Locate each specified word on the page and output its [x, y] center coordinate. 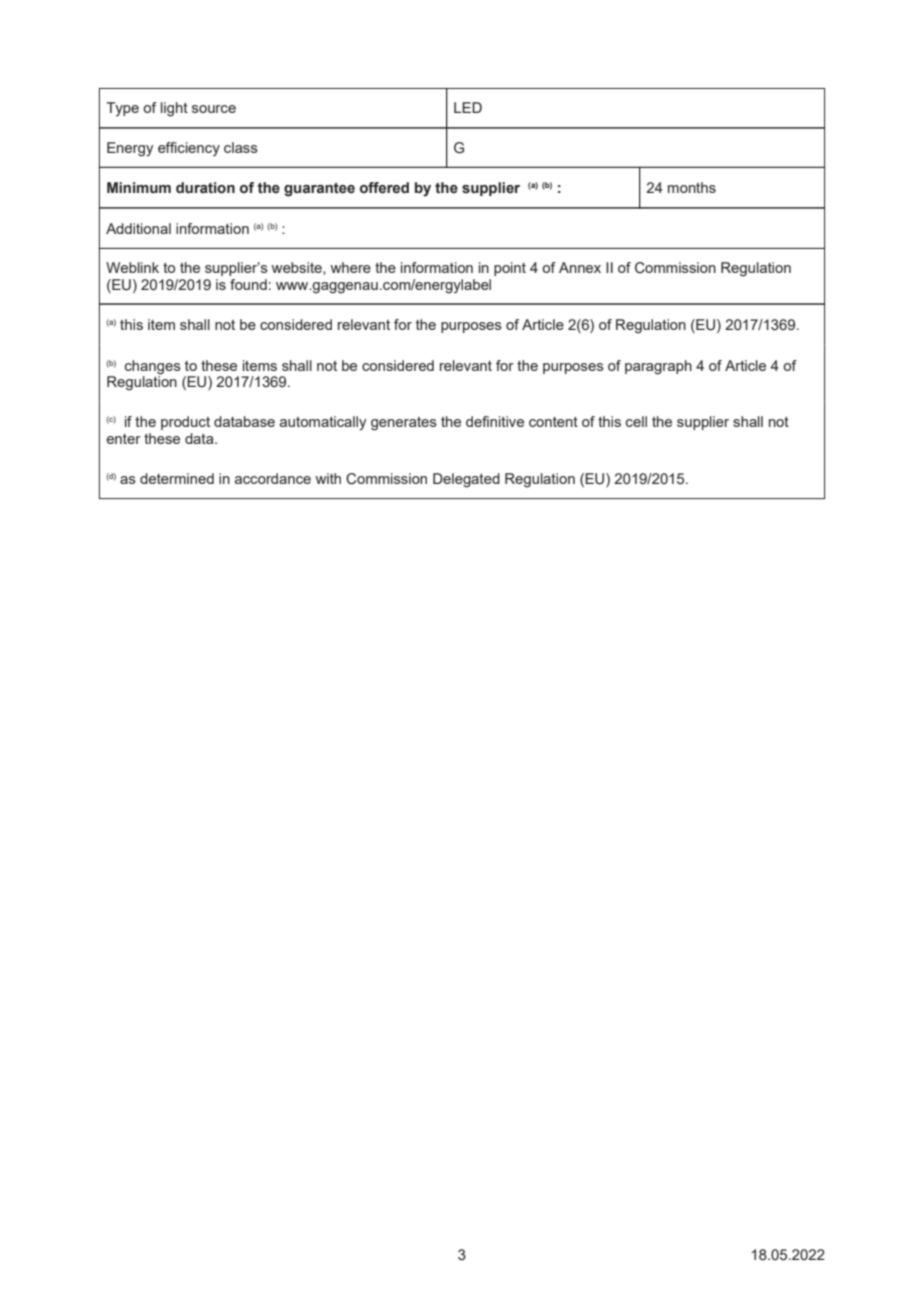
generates [404, 424]
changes [153, 367]
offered [384, 188]
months [692, 187]
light [174, 109]
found [248, 284]
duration [205, 188]
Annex [580, 267]
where [350, 267]
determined [177, 478]
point [510, 269]
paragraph [658, 367]
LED [468, 107]
